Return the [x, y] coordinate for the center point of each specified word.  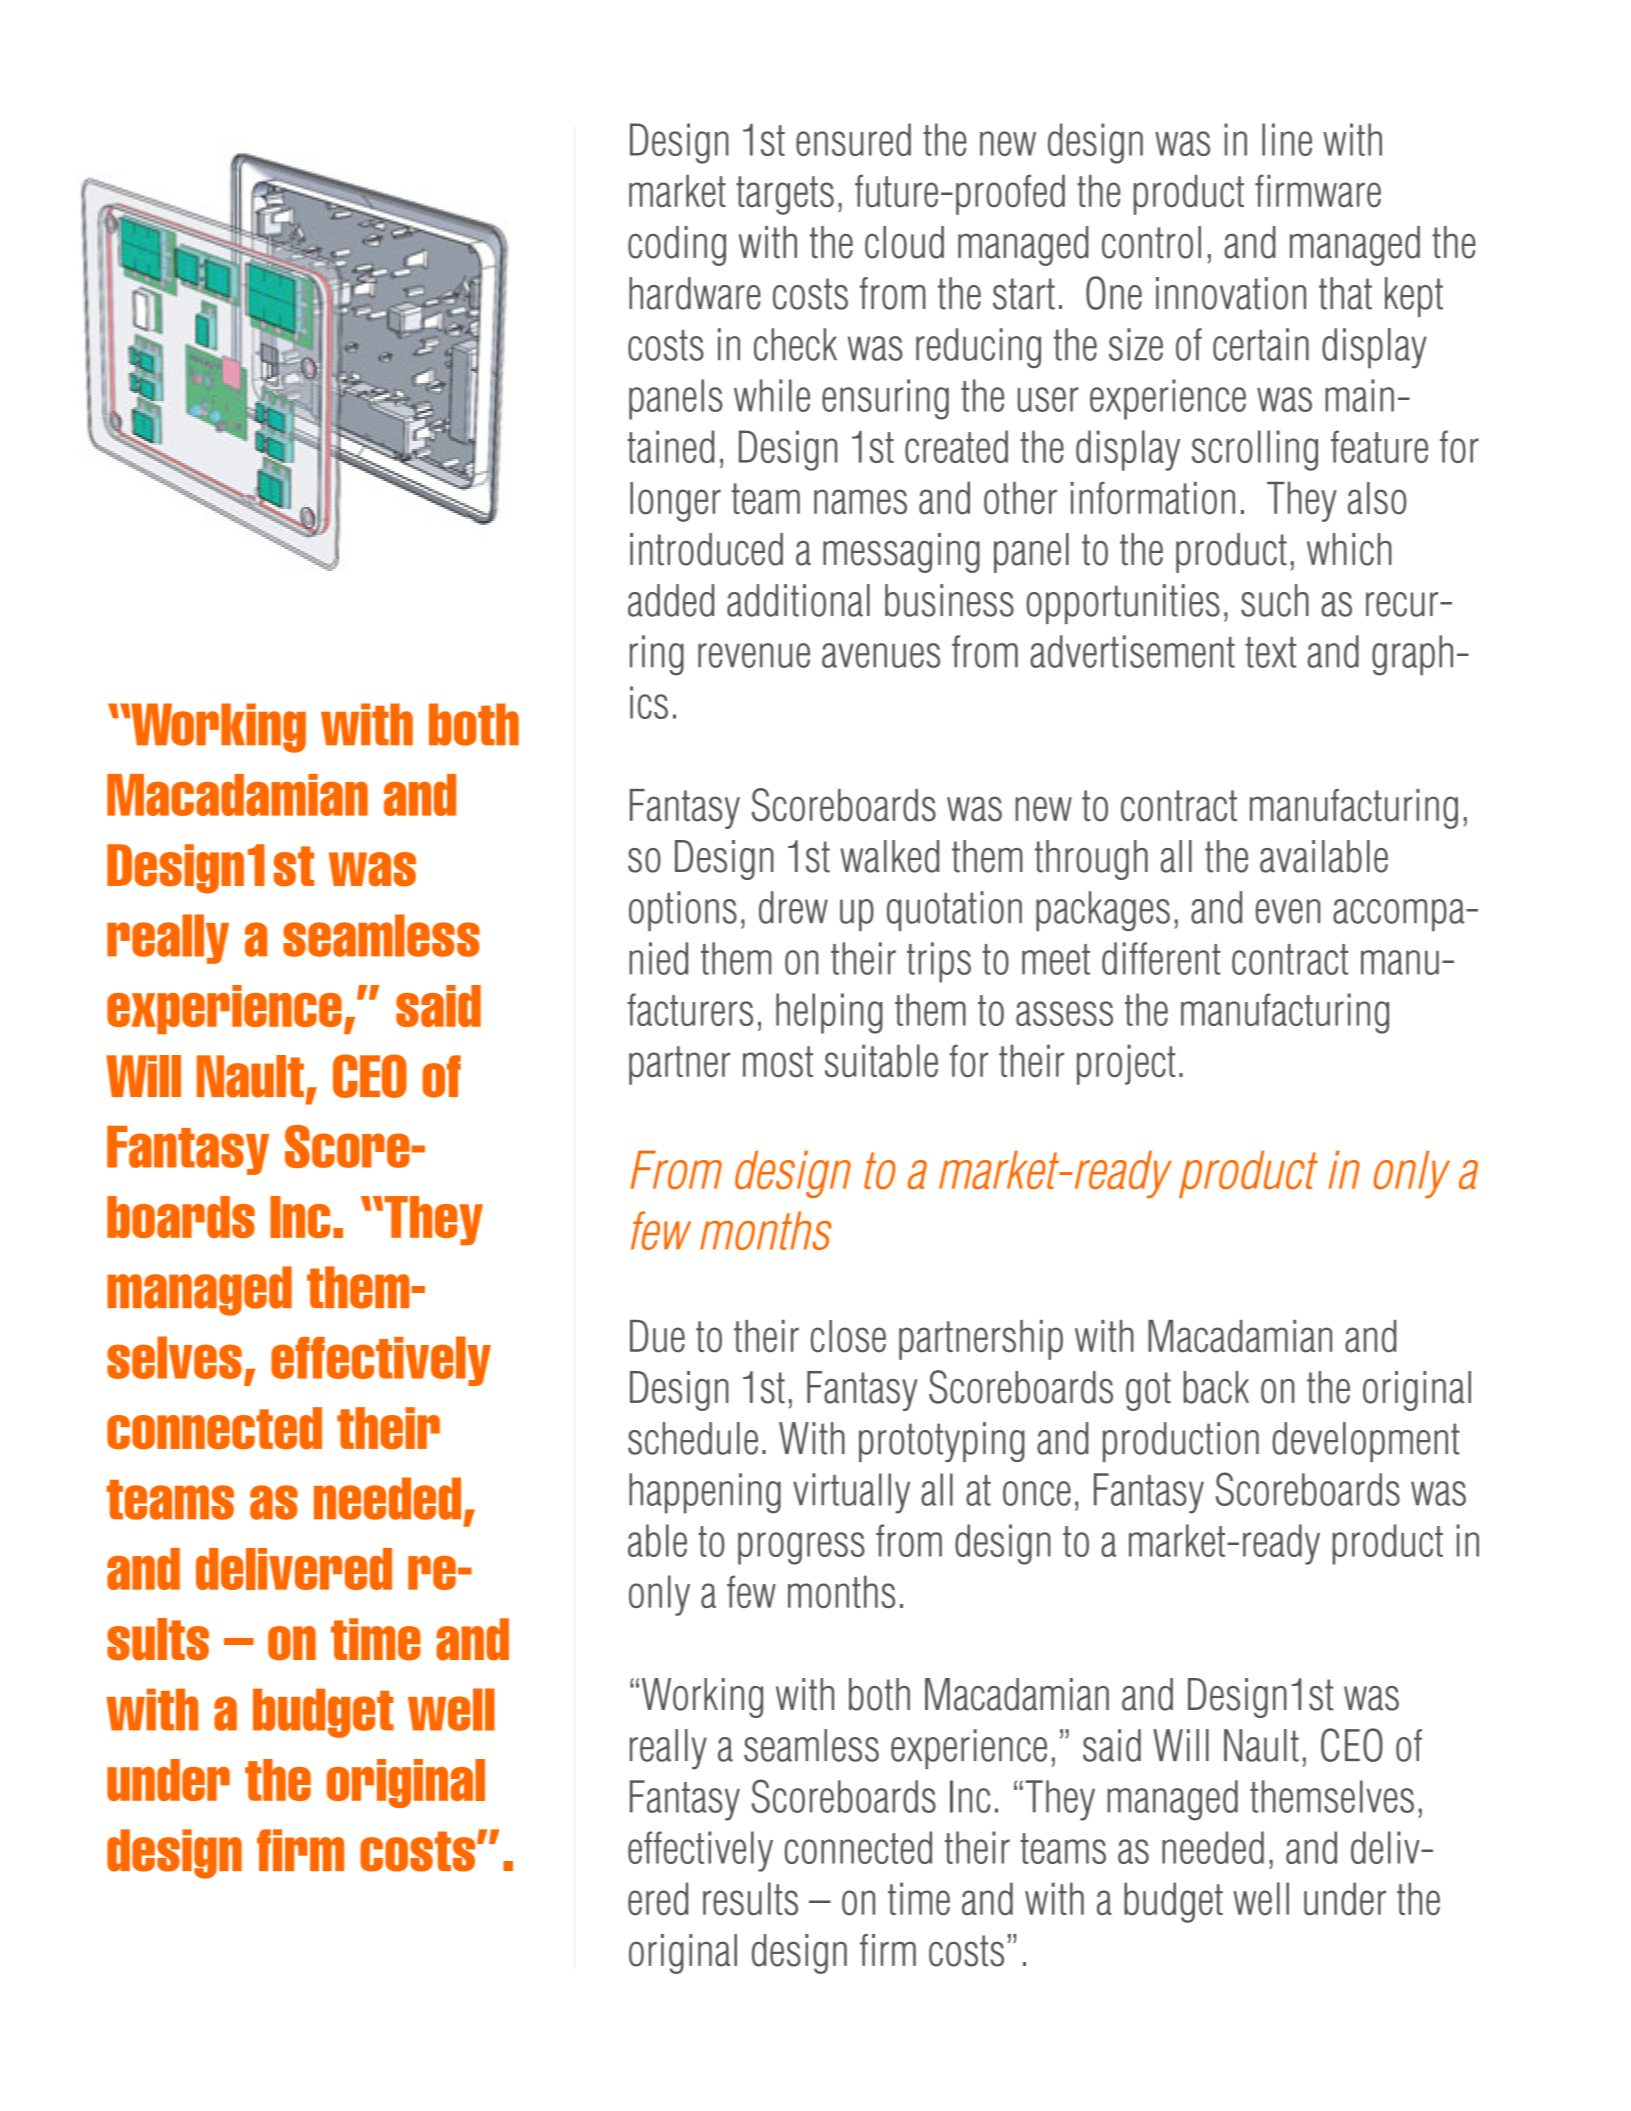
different [1161, 958]
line [1287, 139]
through [1091, 860]
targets [785, 195]
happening [705, 1493]
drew [793, 907]
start [1024, 294]
